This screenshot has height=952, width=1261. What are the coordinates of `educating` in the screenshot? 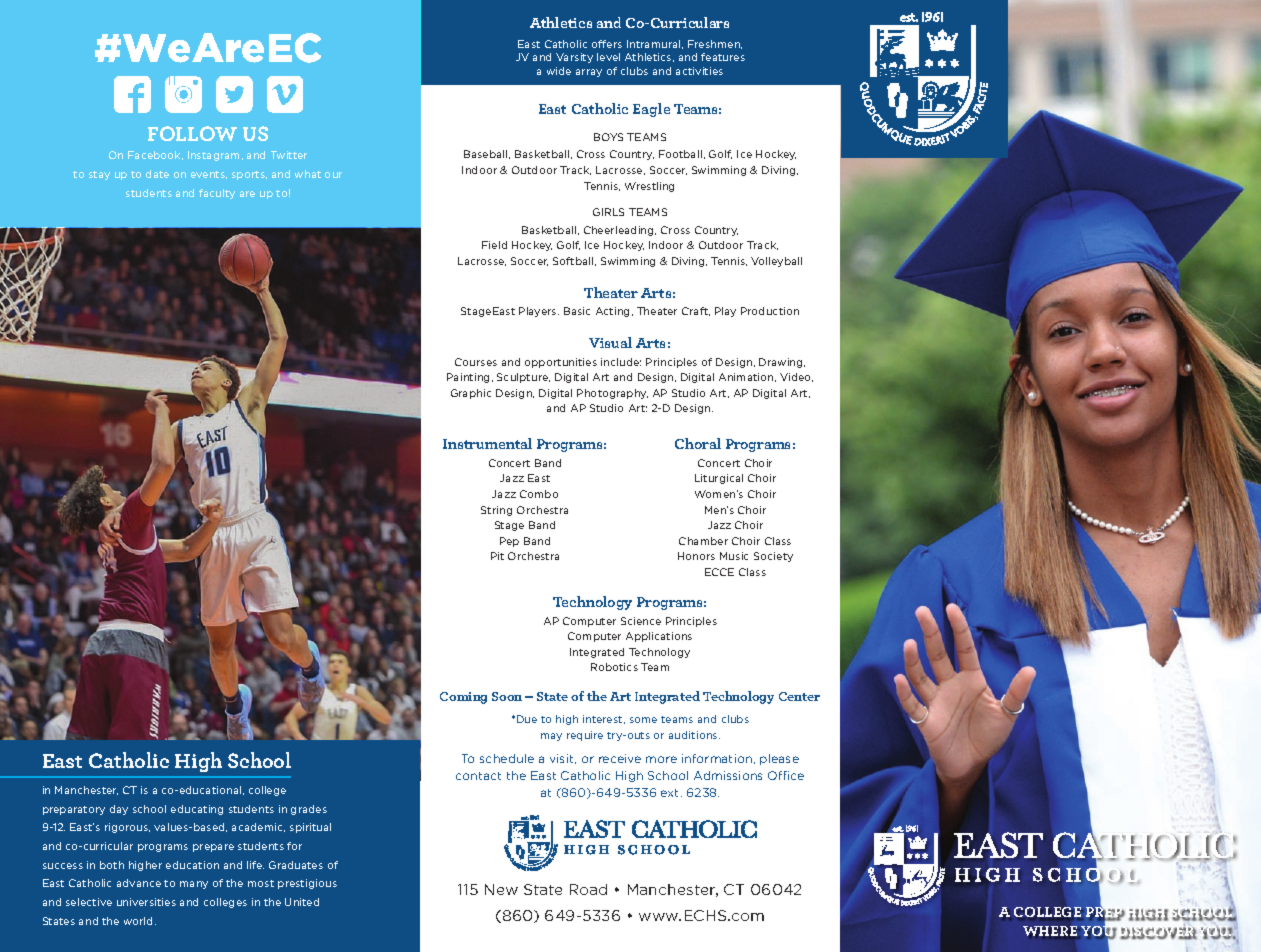 It's located at (197, 810).
